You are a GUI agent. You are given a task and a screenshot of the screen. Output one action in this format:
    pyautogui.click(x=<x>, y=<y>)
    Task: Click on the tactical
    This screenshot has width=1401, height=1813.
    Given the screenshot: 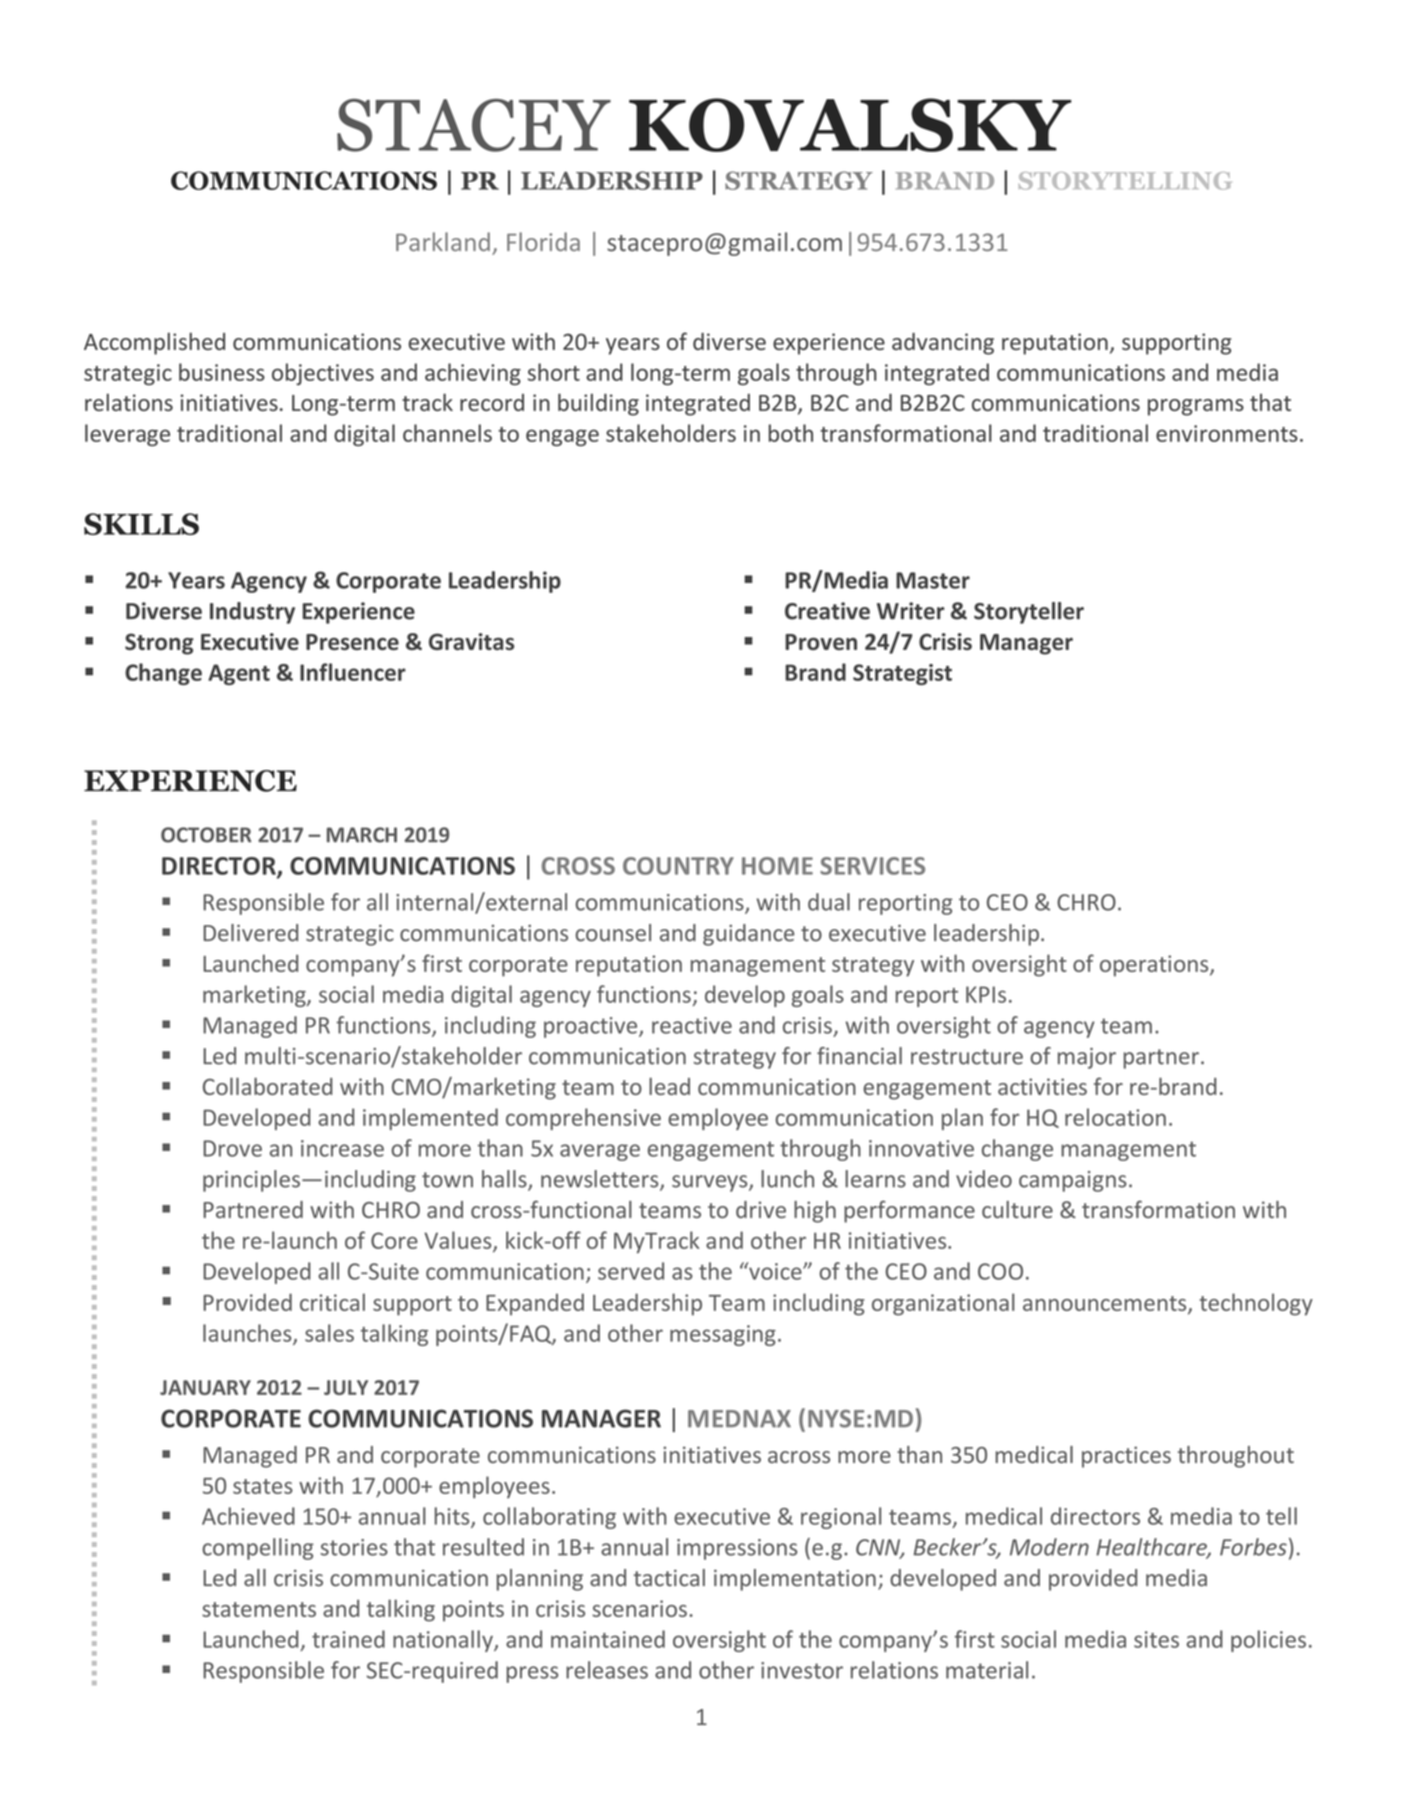 What is the action you would take?
    pyautogui.click(x=669, y=1578)
